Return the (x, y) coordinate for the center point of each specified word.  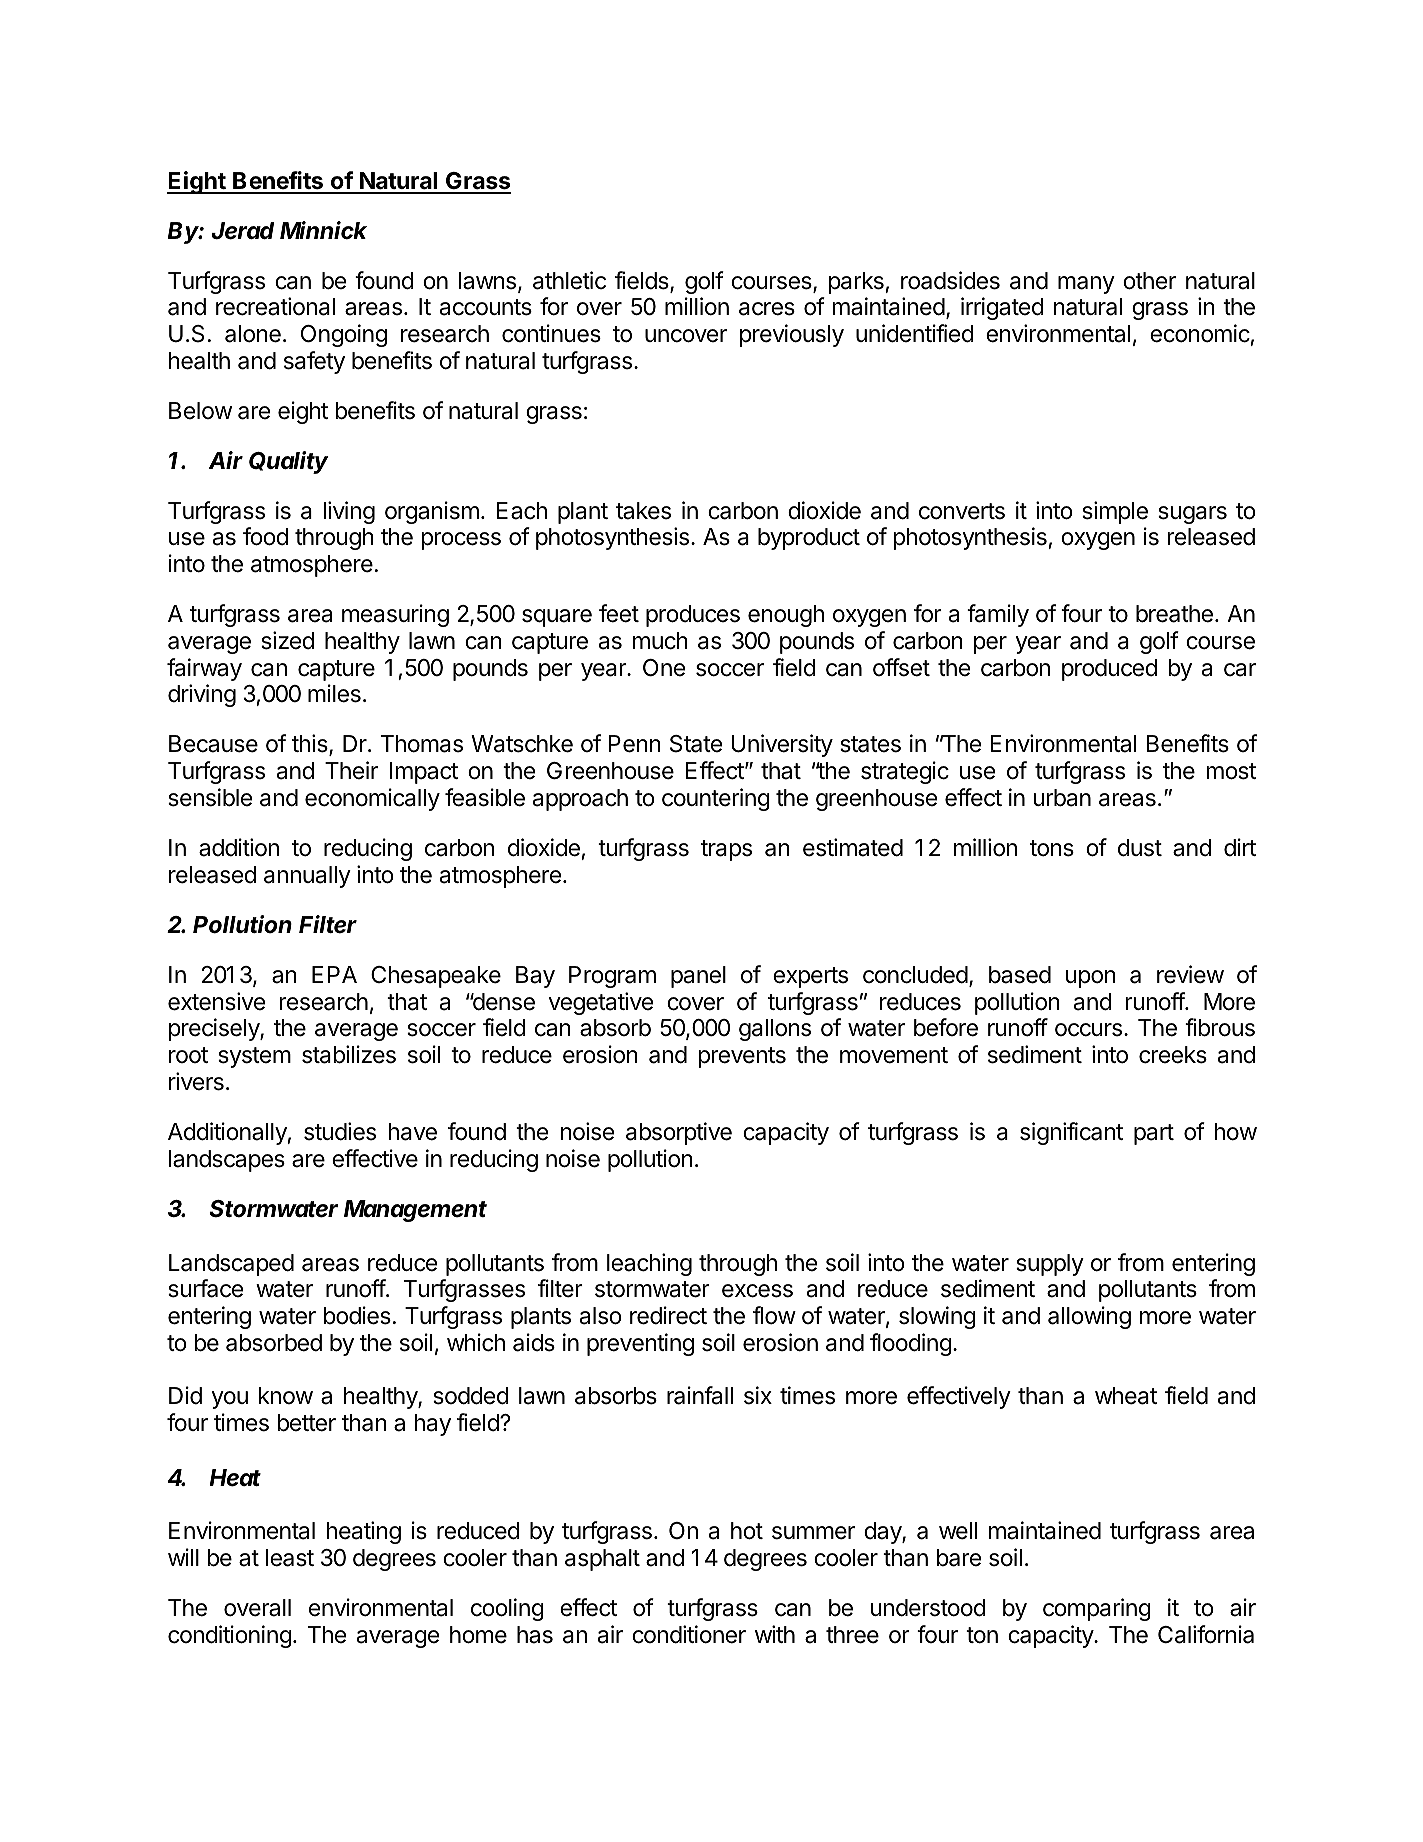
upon (1091, 979)
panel (698, 977)
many (1086, 285)
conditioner (689, 1634)
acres (767, 309)
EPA (334, 974)
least (290, 1558)
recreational (275, 306)
